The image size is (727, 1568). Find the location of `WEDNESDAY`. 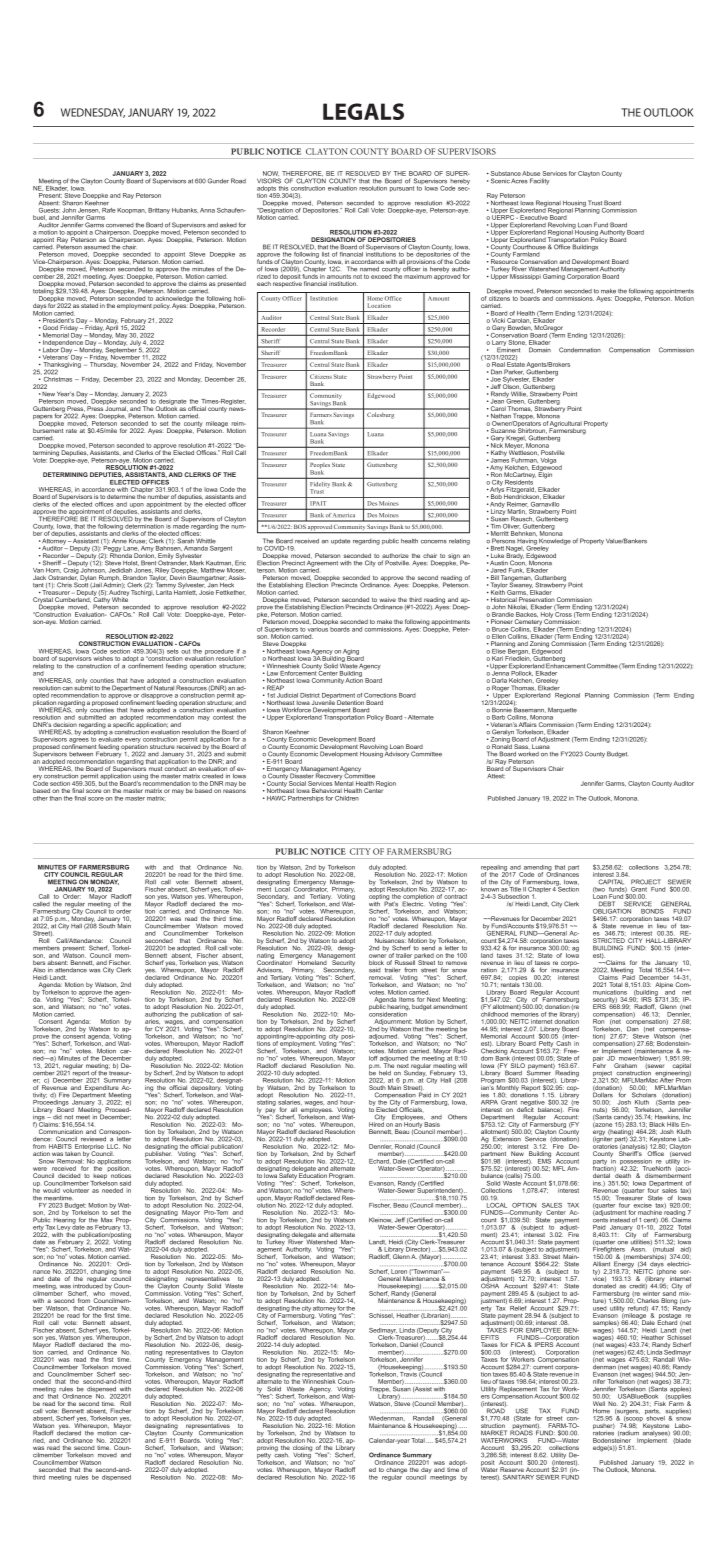

WEDNESDAY is located at coordinates (93, 113).
